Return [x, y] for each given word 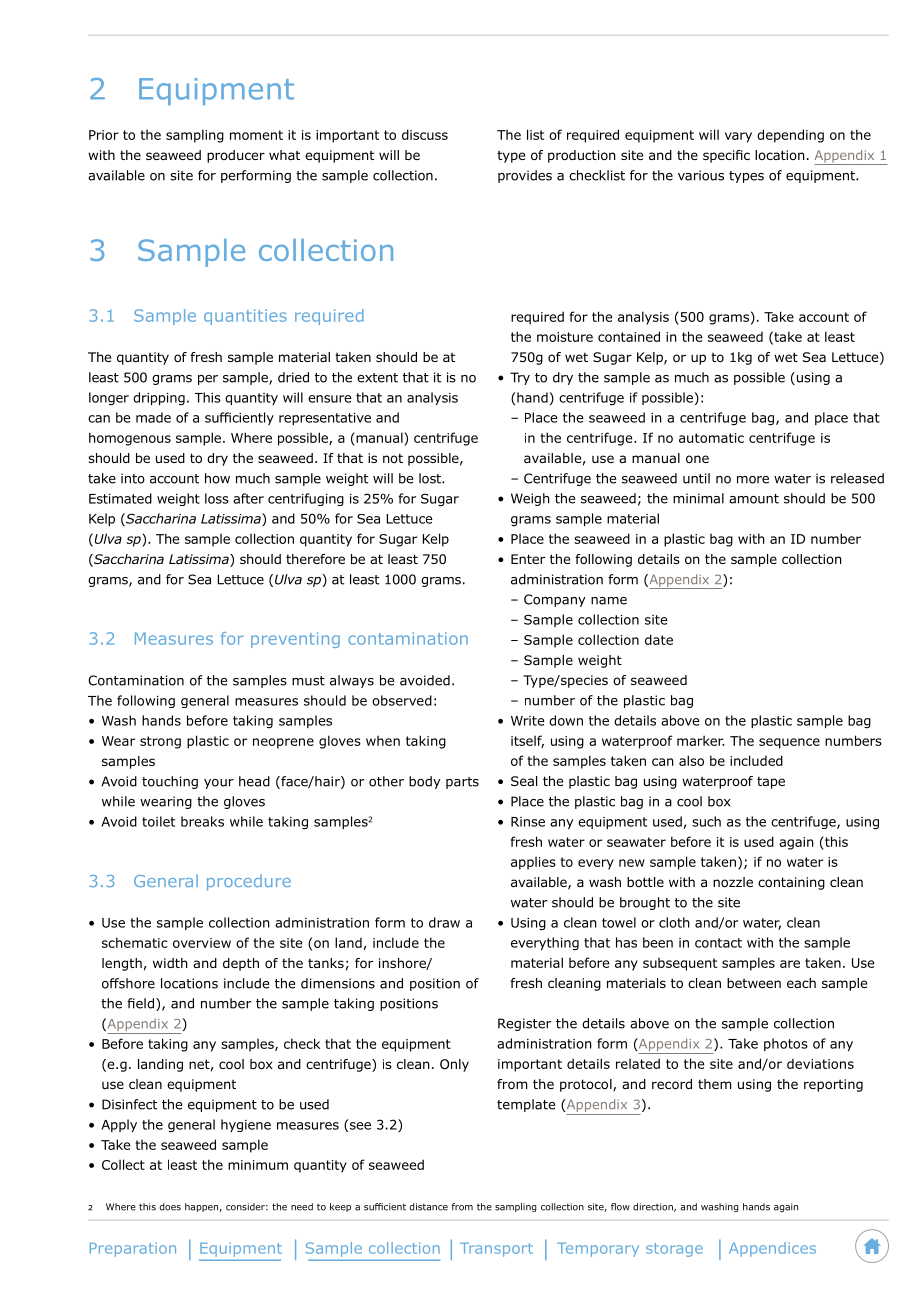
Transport [496, 1250]
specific [726, 156]
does [170, 1207]
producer [236, 156]
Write [528, 721]
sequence [789, 743]
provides [525, 176]
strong [160, 742]
